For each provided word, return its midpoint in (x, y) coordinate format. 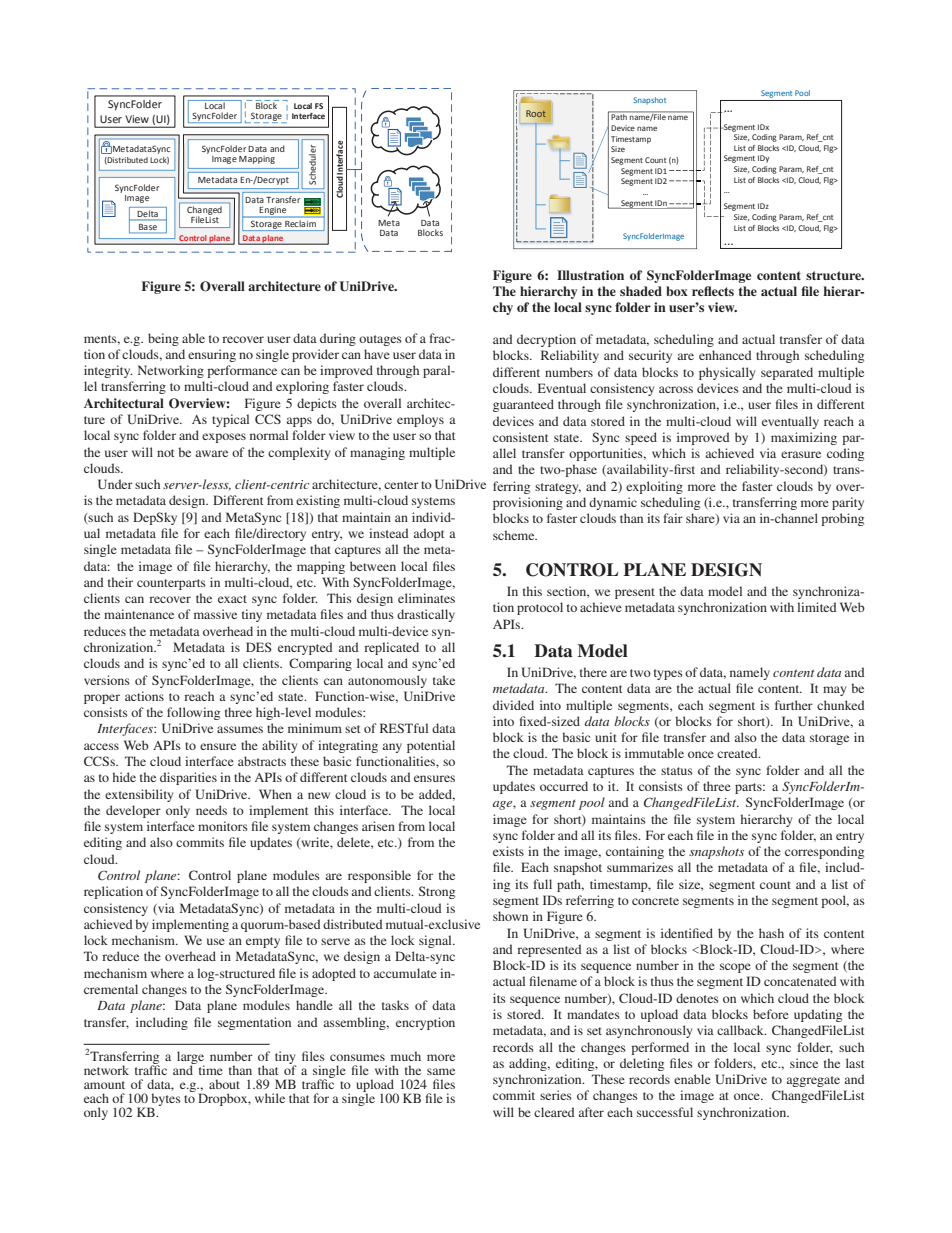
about (224, 1084)
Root (536, 114)
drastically (426, 615)
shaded (641, 291)
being (163, 339)
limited (816, 607)
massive (215, 614)
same (441, 1071)
